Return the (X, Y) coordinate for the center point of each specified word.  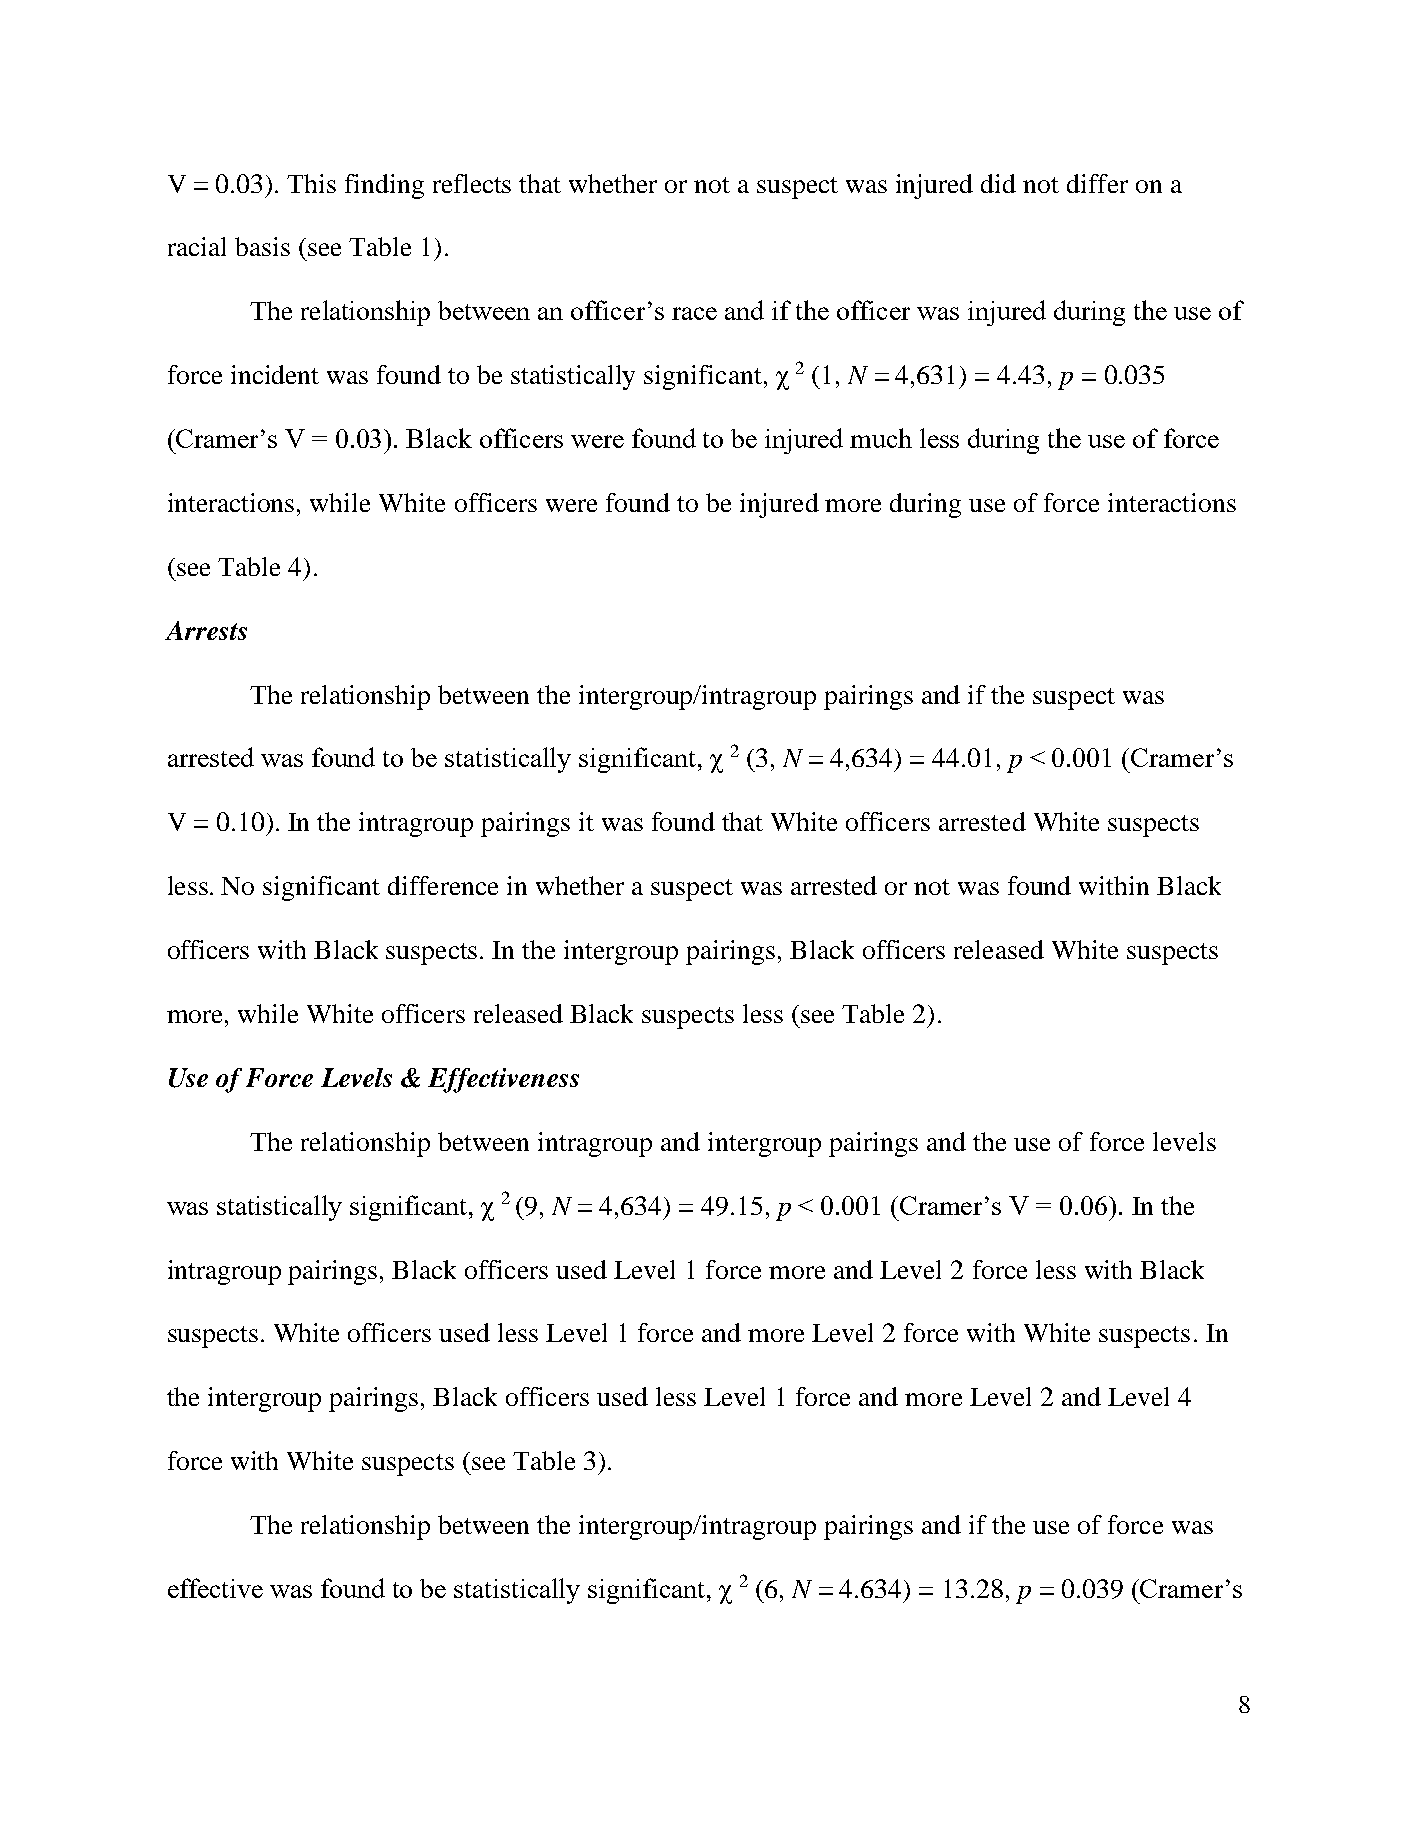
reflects (472, 183)
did (998, 183)
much (881, 438)
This (311, 183)
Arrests (206, 630)
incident (275, 374)
